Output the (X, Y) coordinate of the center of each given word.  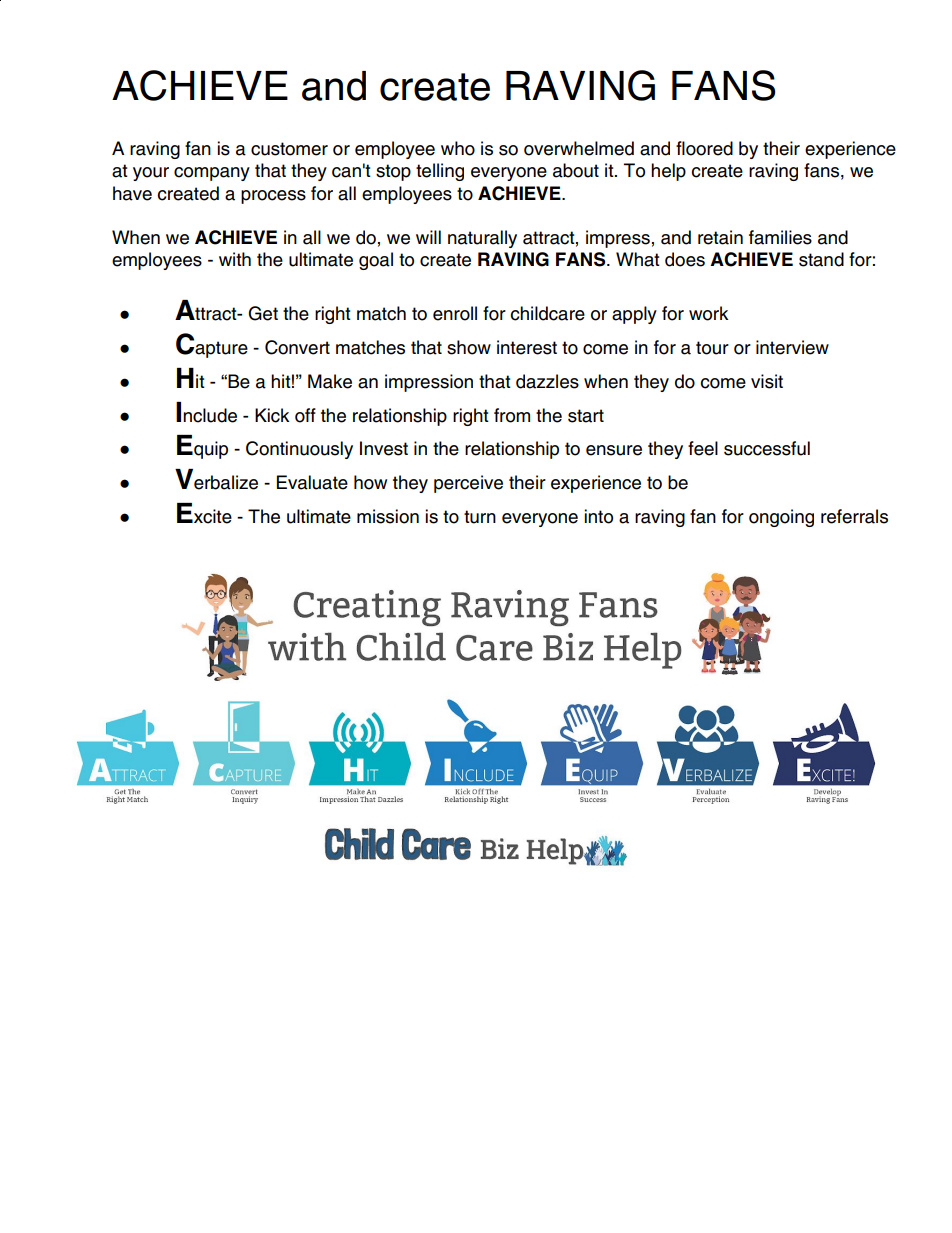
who (458, 148)
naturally (482, 239)
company (212, 174)
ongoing (781, 518)
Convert (297, 347)
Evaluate (312, 482)
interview (792, 347)
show (469, 347)
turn (480, 517)
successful (767, 448)
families (780, 237)
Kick (272, 415)
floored (704, 148)
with (235, 259)
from (512, 415)
